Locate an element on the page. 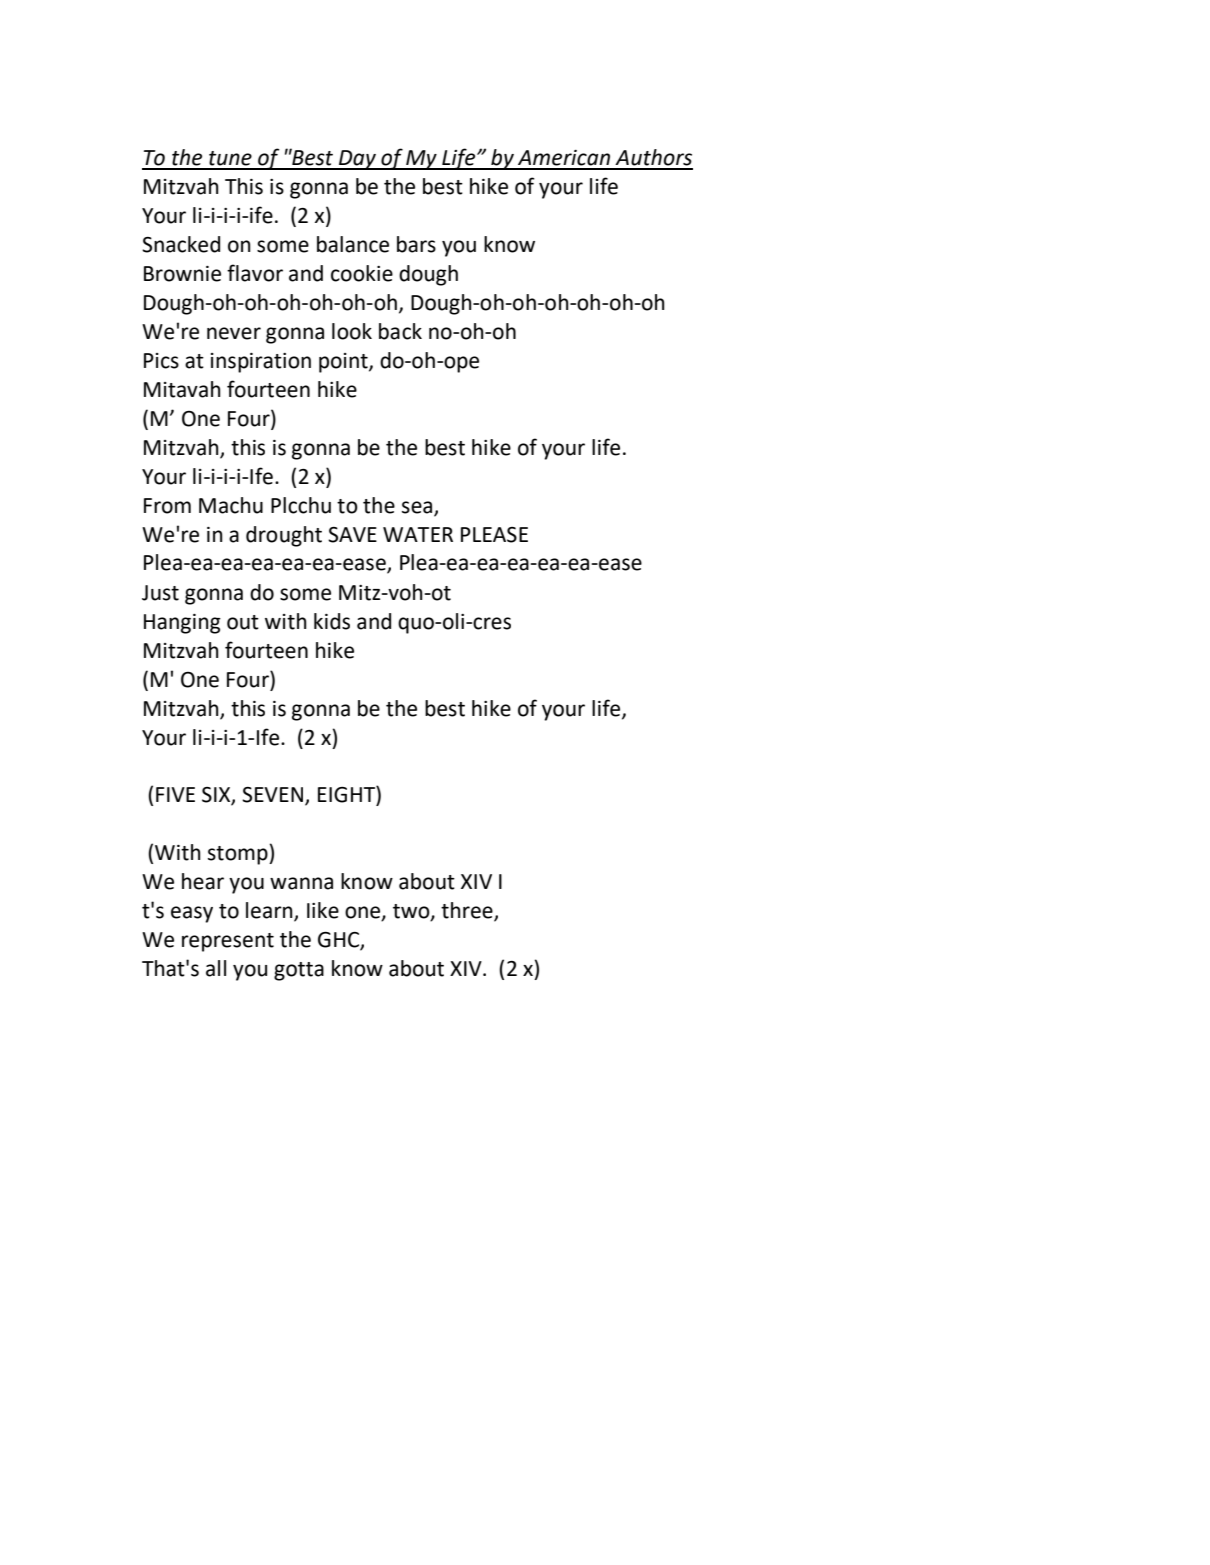  three is located at coordinates (468, 911).
